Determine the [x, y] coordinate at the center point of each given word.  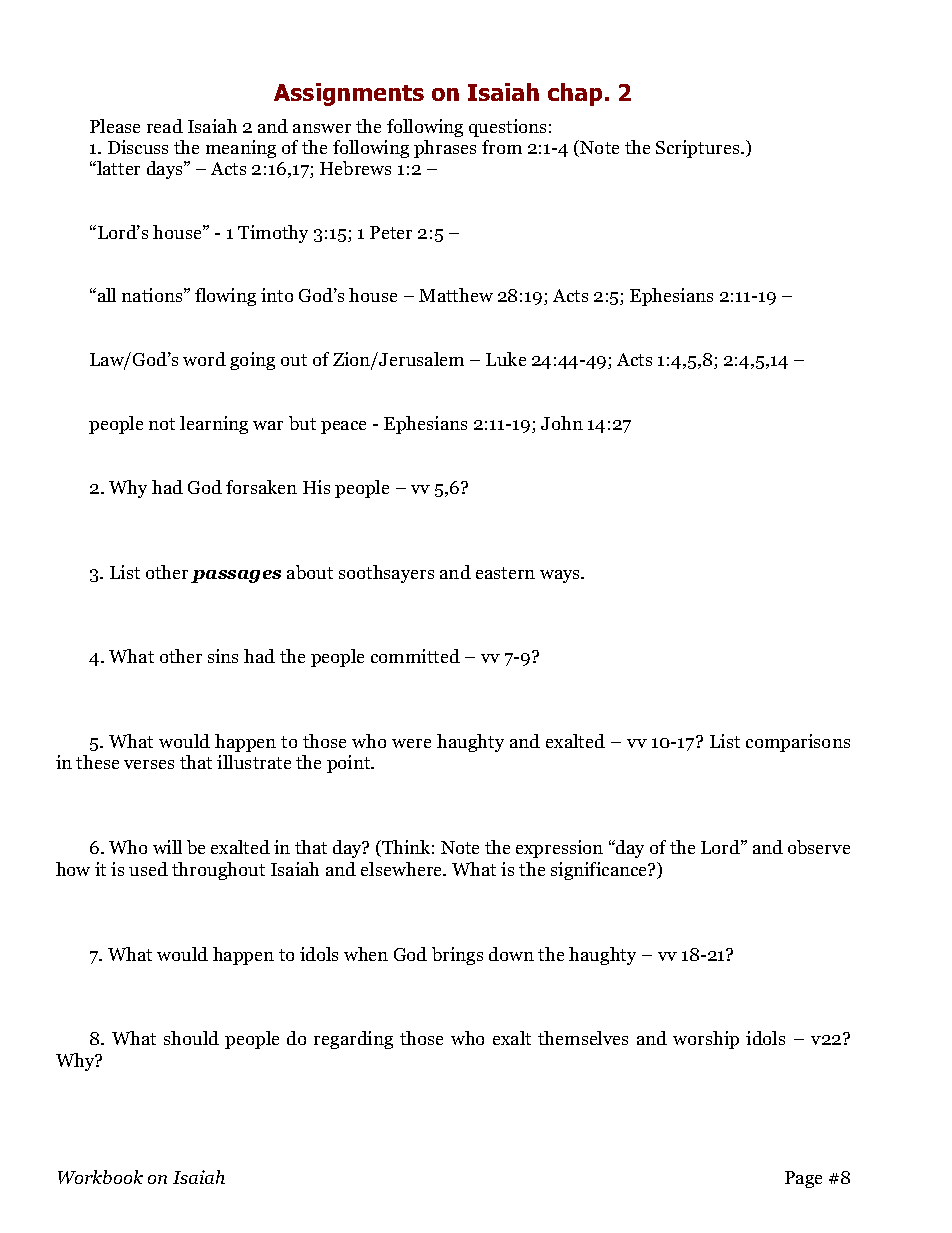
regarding [353, 1040]
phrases [445, 149]
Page [803, 1179]
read [165, 126]
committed [415, 656]
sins [223, 656]
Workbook [100, 1177]
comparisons [798, 743]
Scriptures [699, 149]
